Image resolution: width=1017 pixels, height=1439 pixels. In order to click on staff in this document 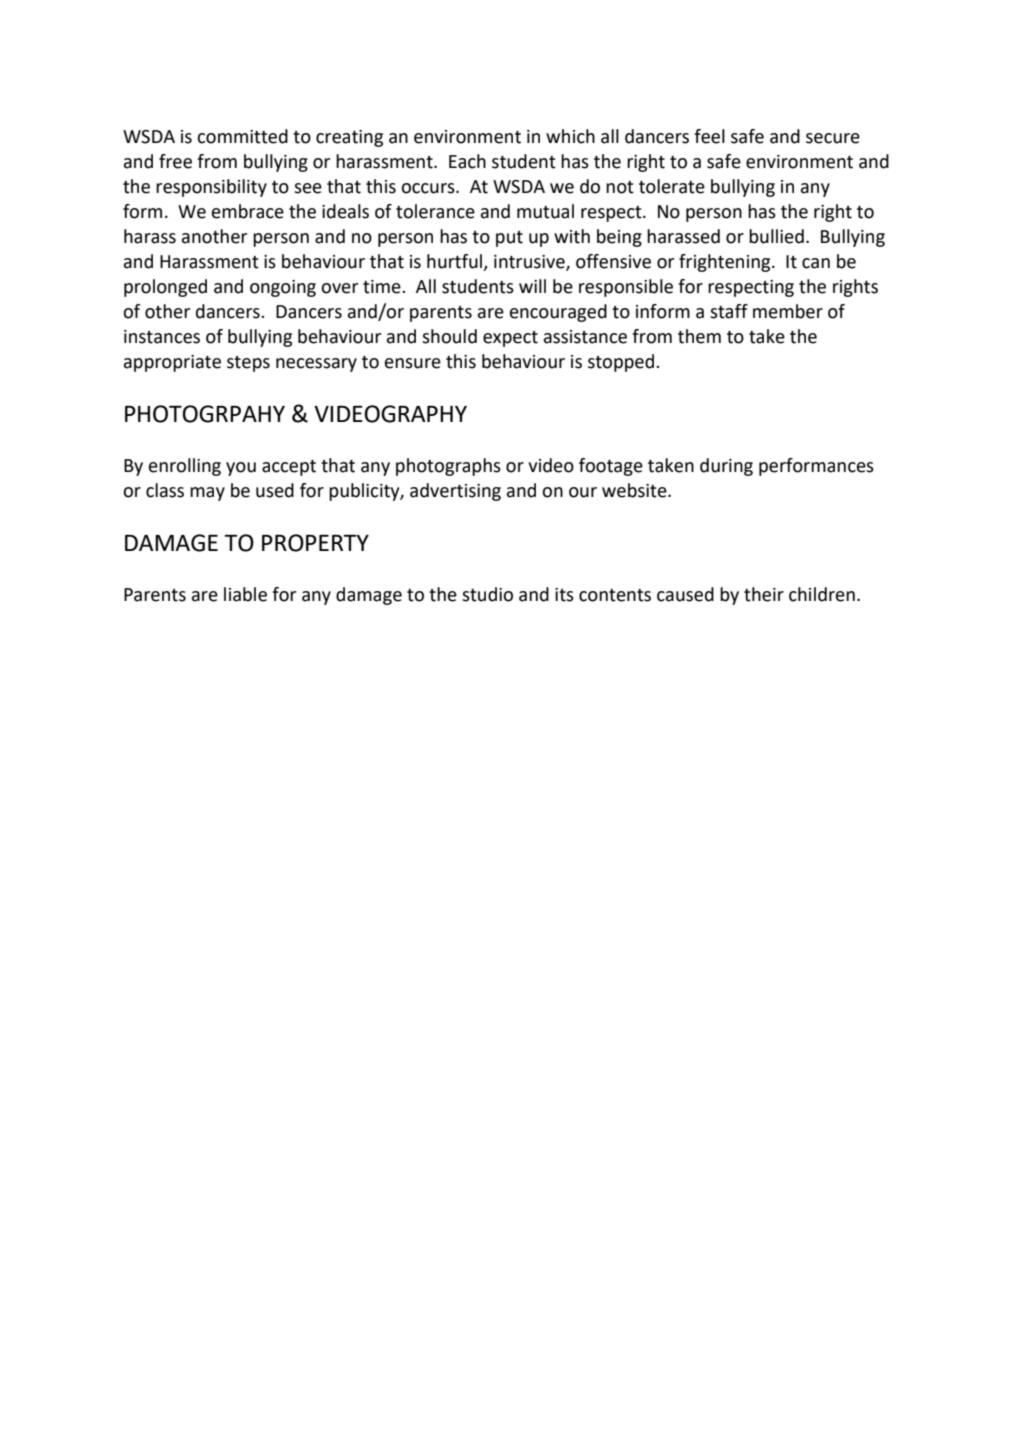, I will do `click(729, 311)`.
